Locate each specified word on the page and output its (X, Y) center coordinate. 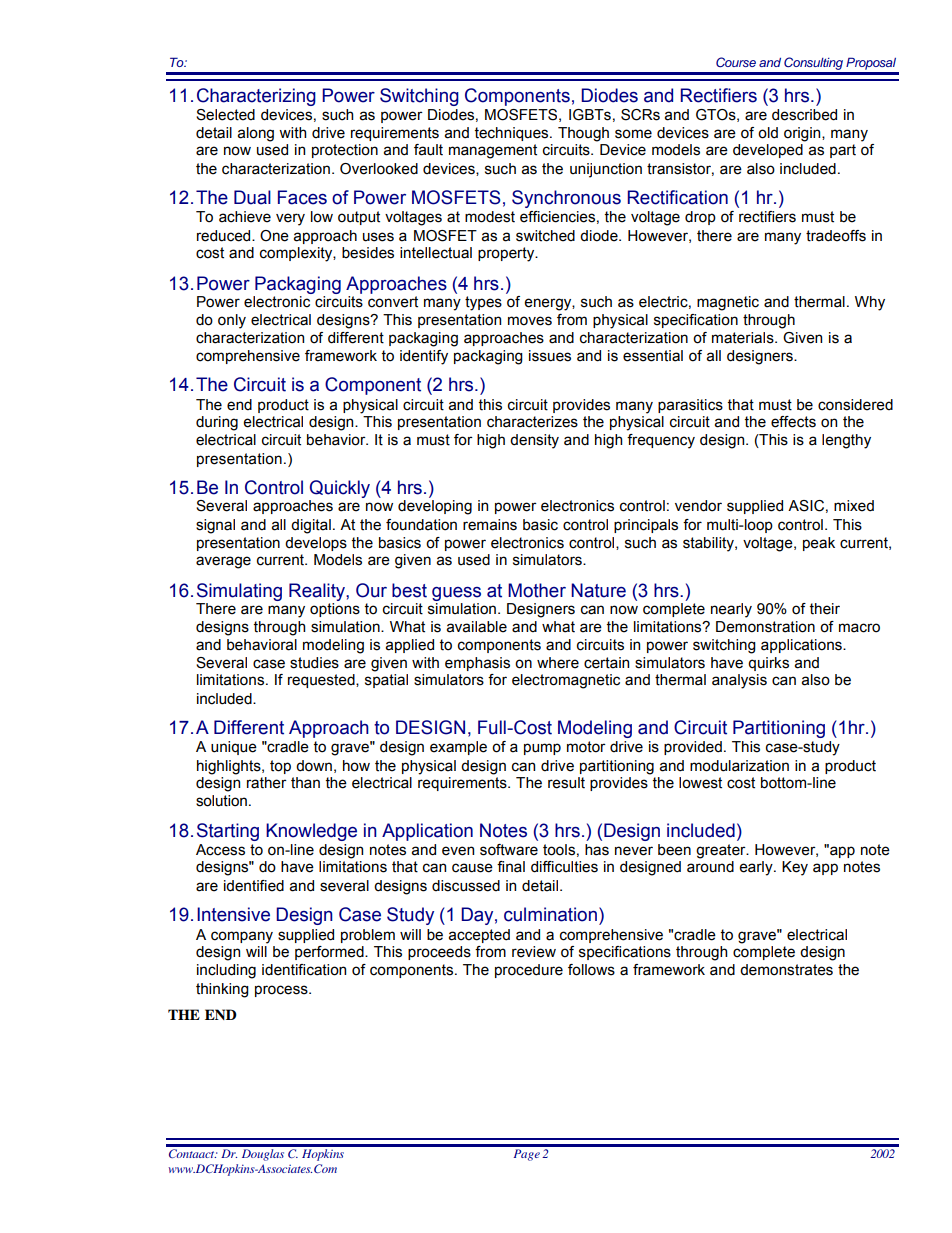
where (558, 663)
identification (304, 970)
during (217, 423)
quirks (768, 664)
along (256, 134)
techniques (513, 134)
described (804, 115)
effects (793, 422)
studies (314, 663)
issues (550, 356)
